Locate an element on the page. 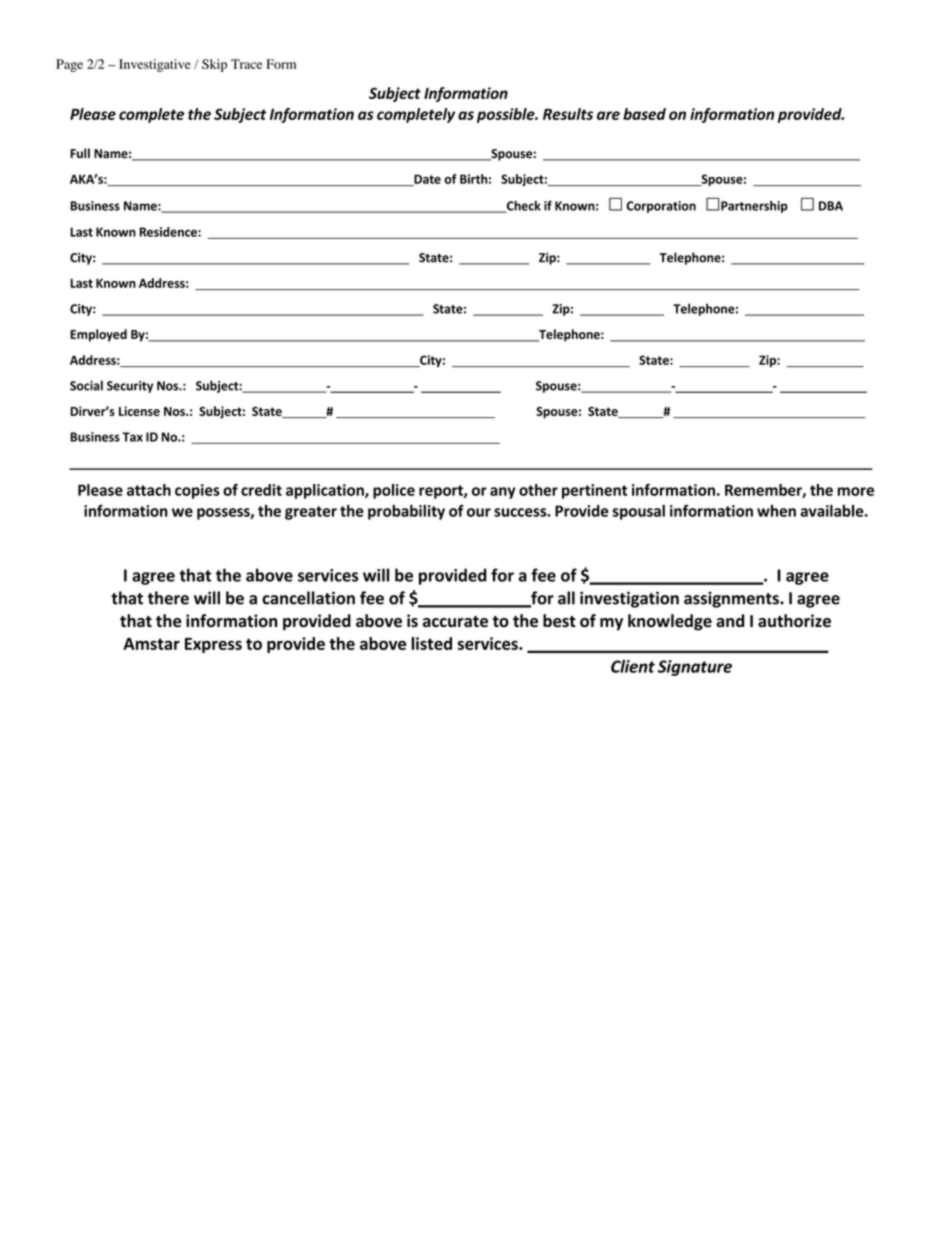  listed is located at coordinates (431, 643).
